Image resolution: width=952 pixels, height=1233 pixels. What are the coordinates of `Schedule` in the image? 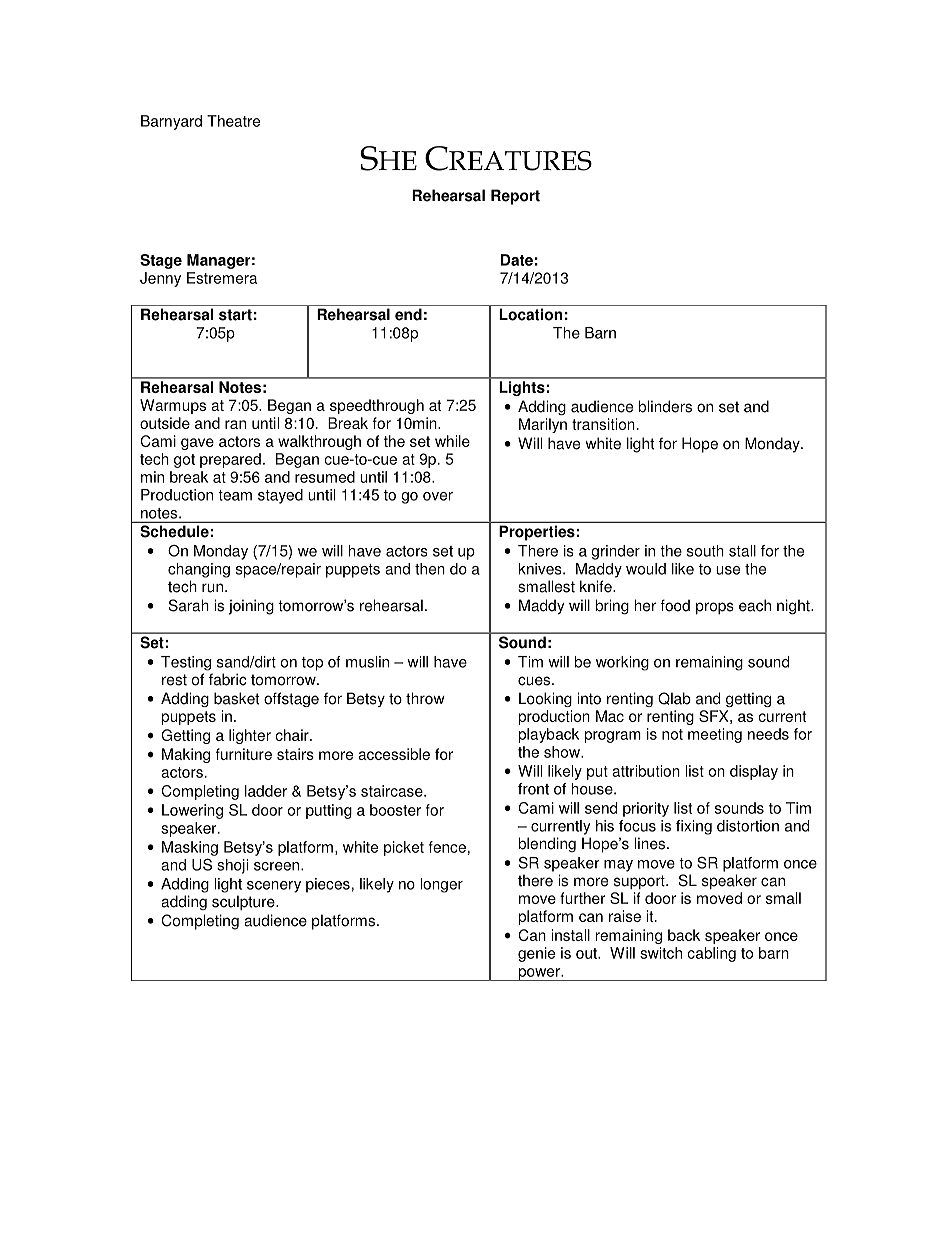 It's located at (175, 531).
